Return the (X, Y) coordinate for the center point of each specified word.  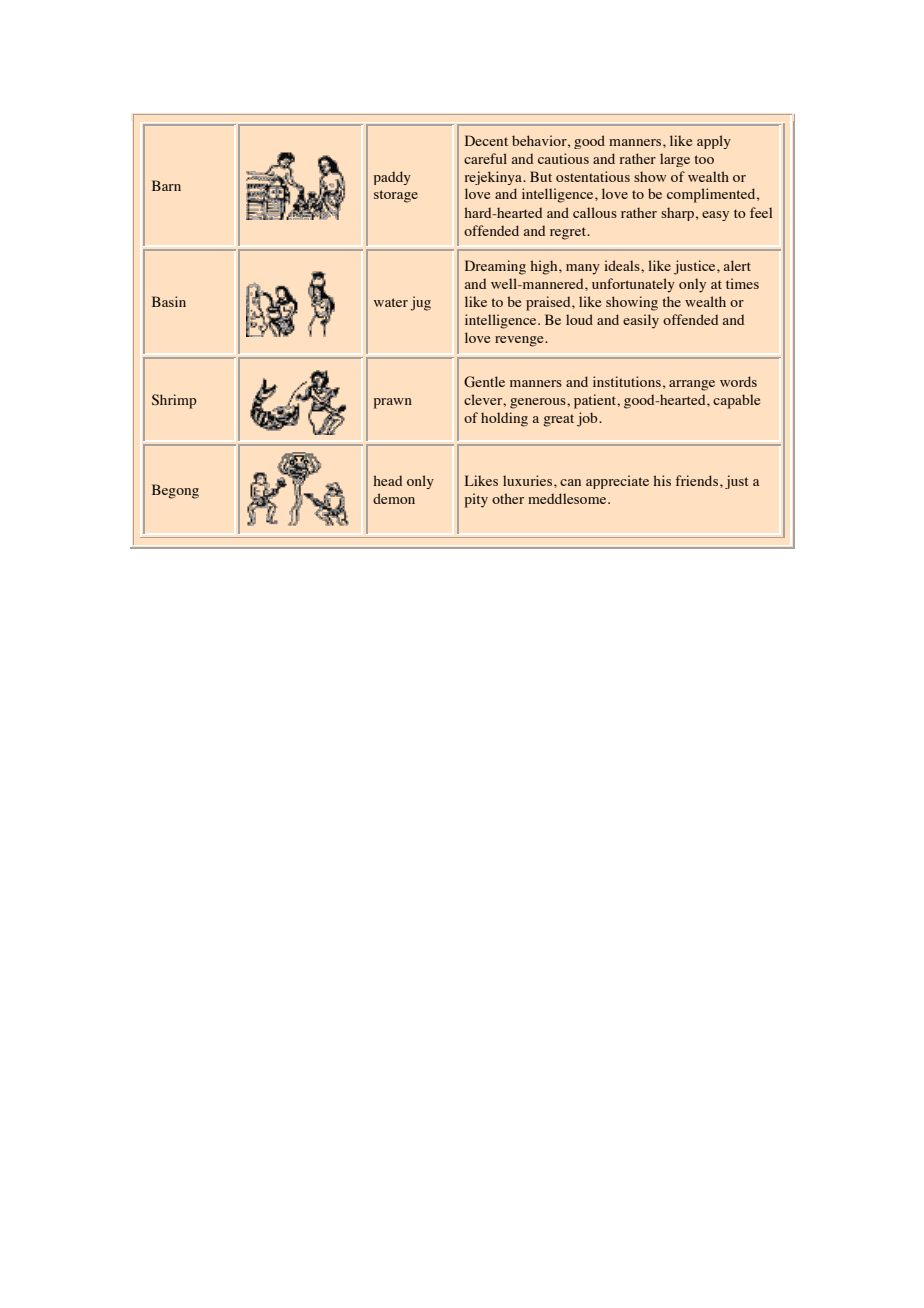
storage (396, 196)
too (704, 159)
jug (420, 303)
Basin (169, 301)
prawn (393, 403)
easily (641, 321)
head (388, 480)
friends (697, 480)
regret (569, 233)
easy (715, 216)
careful (485, 158)
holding (504, 419)
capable (736, 401)
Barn (166, 185)
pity (476, 500)
